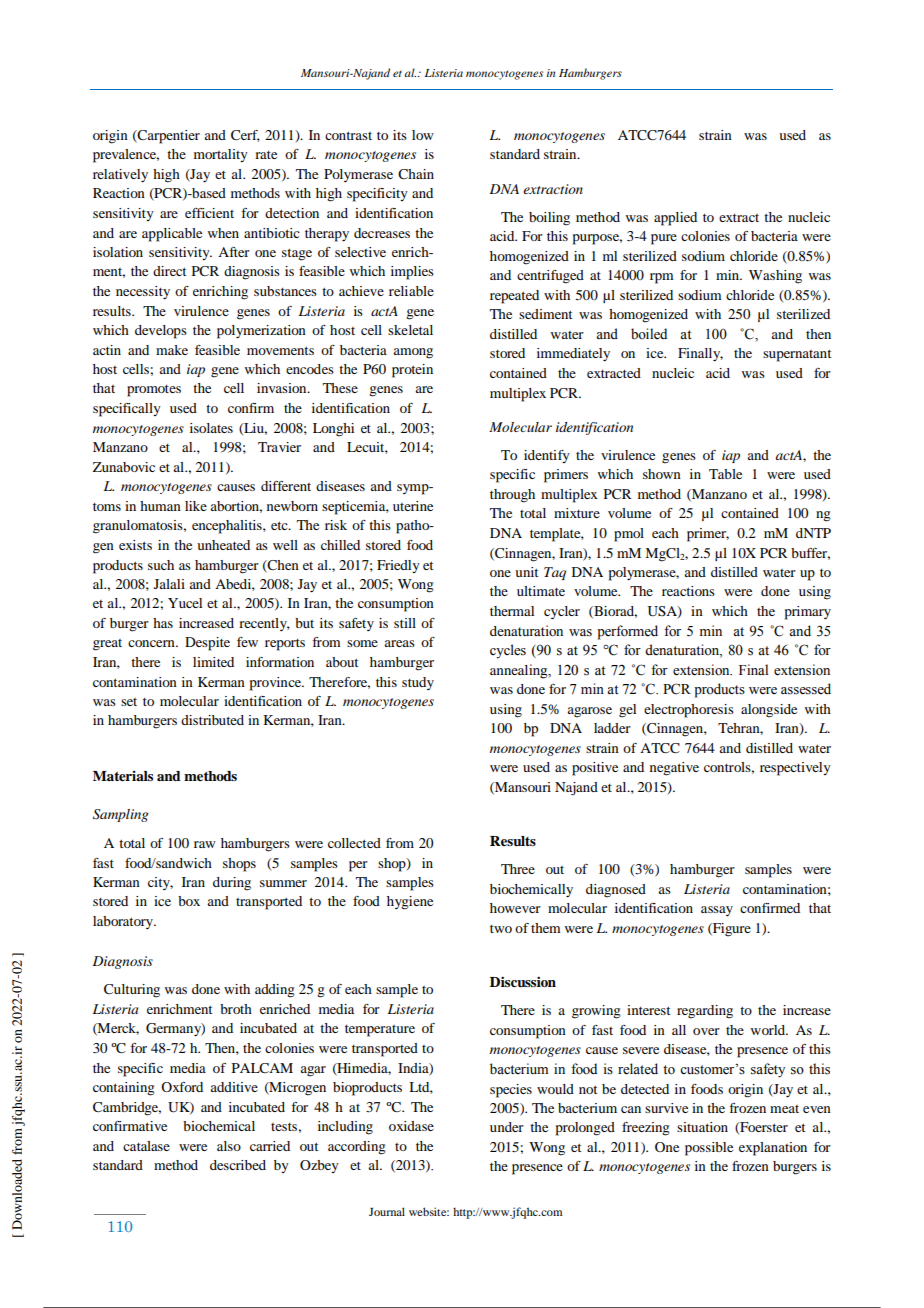  I want to click on applied, so click(675, 219).
